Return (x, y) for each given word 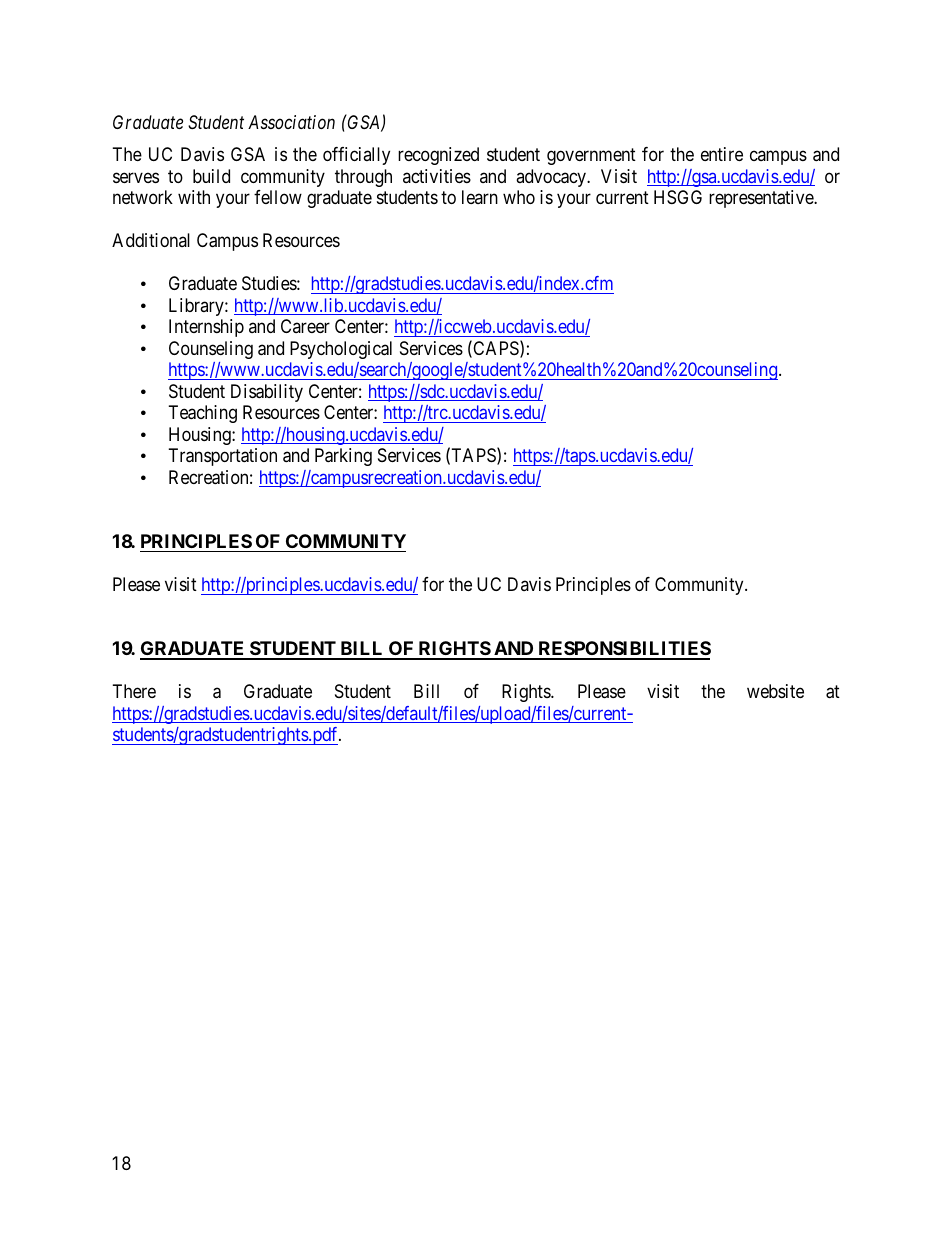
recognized (438, 156)
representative (762, 199)
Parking (343, 457)
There (134, 691)
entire (722, 154)
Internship (206, 328)
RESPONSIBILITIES (623, 650)
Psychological (341, 350)
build (211, 176)
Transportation (223, 457)
